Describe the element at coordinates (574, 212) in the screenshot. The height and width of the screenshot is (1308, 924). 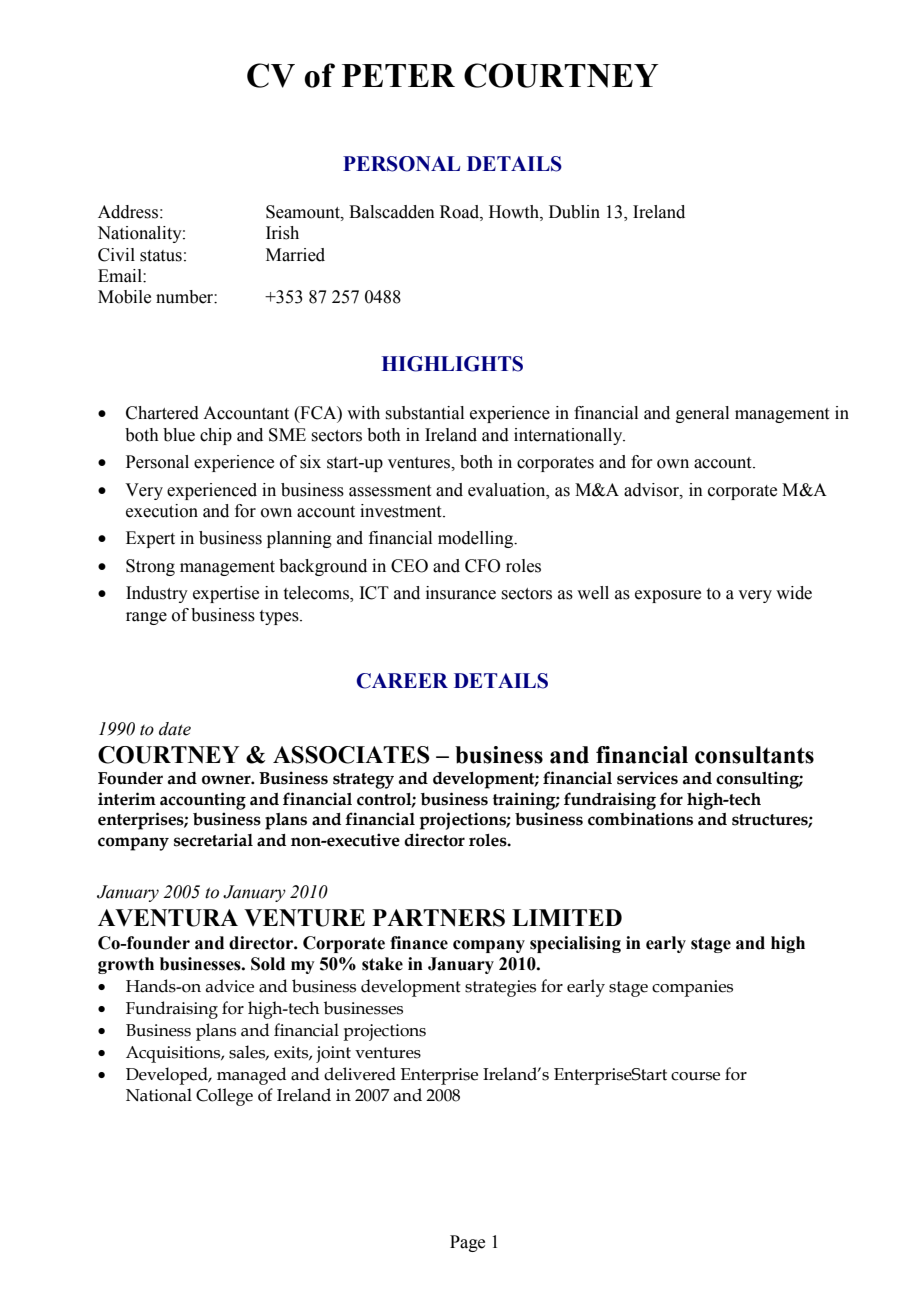
I see `Dublin` at that location.
